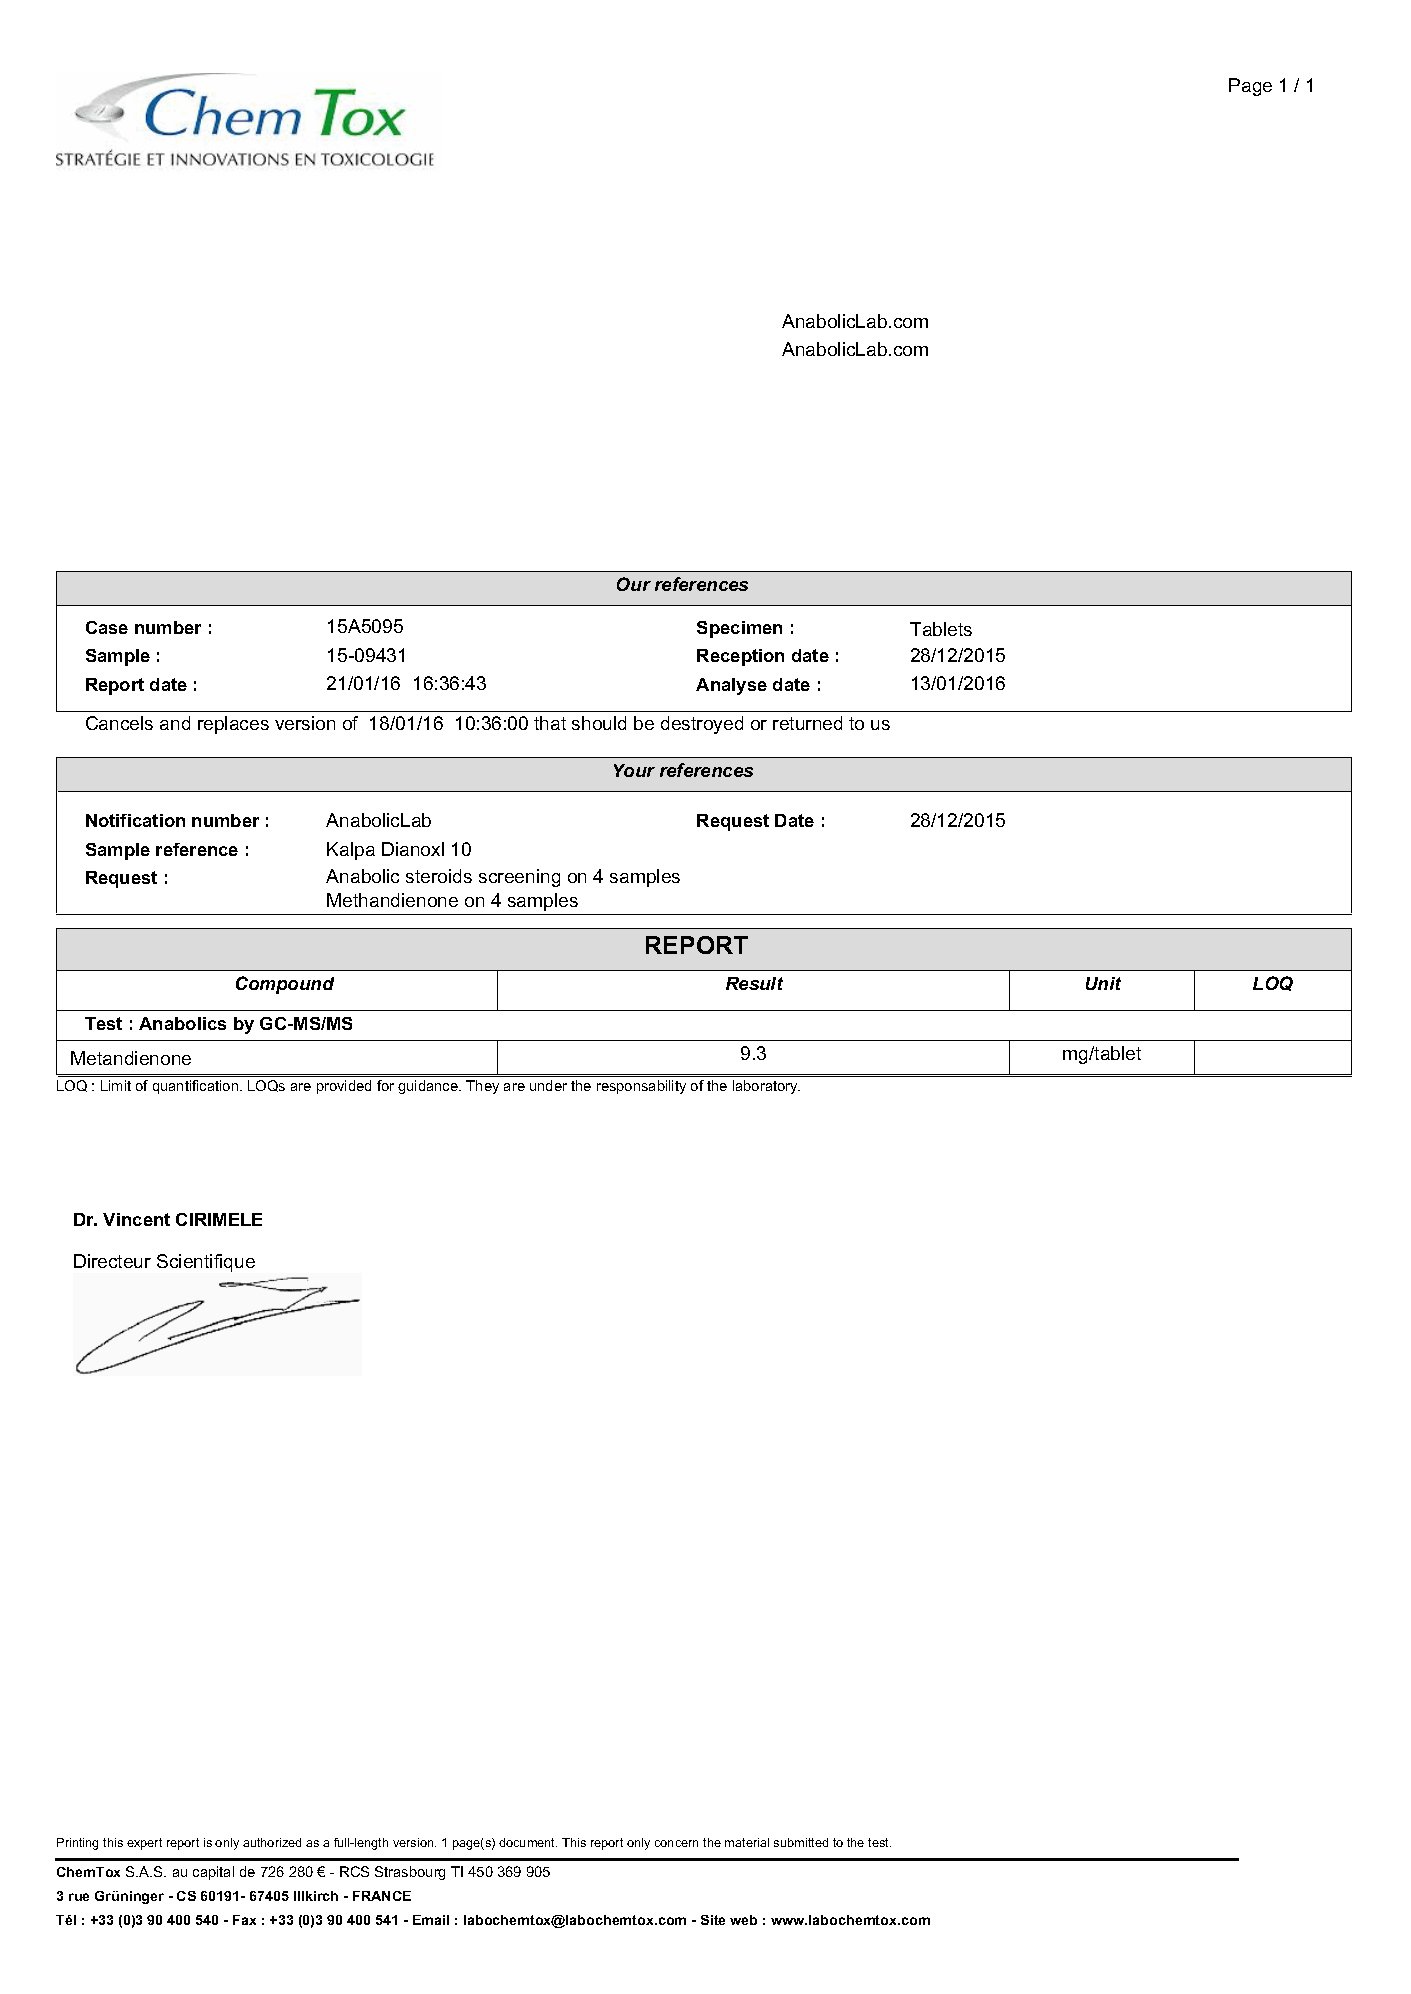 This screenshot has height=1994, width=1411. What do you see at coordinates (807, 723) in the screenshot?
I see `returned` at bounding box center [807, 723].
